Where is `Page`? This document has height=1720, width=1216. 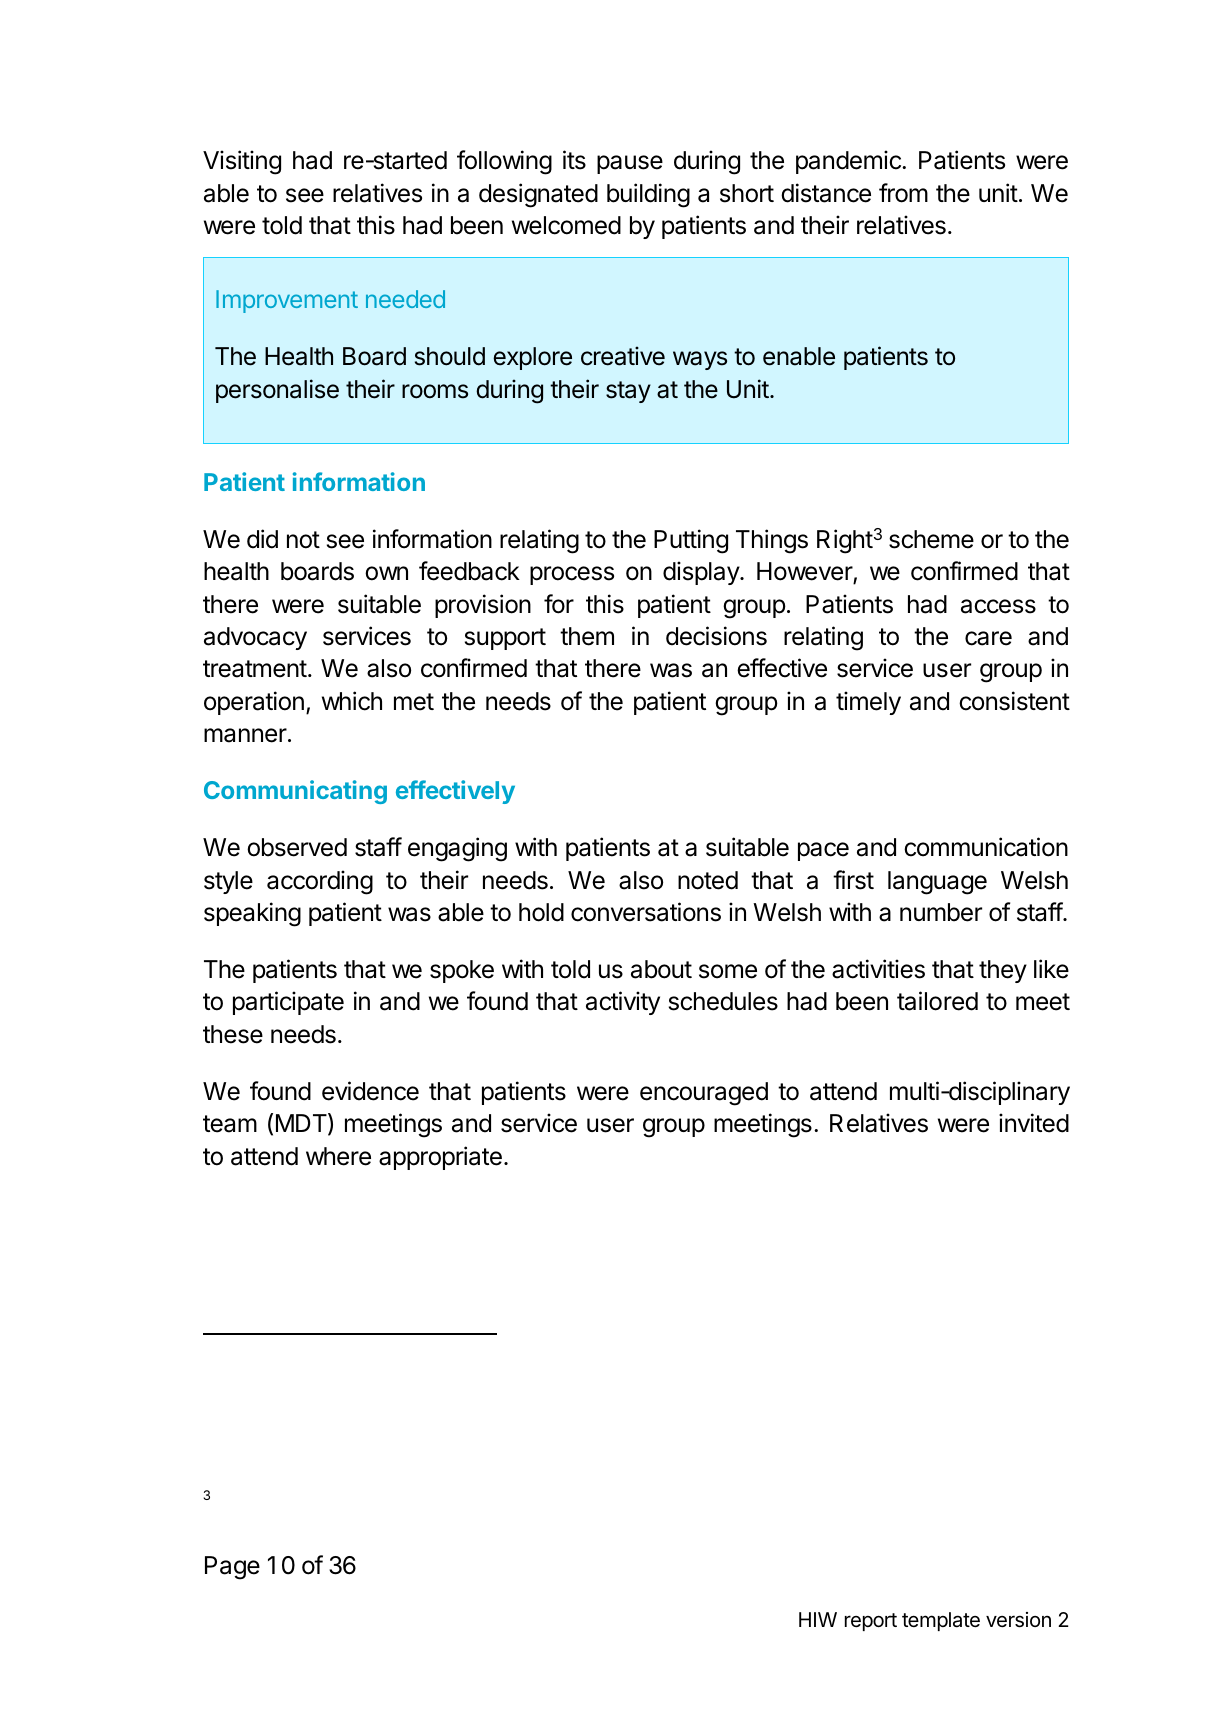
Page is located at coordinates (232, 1568).
